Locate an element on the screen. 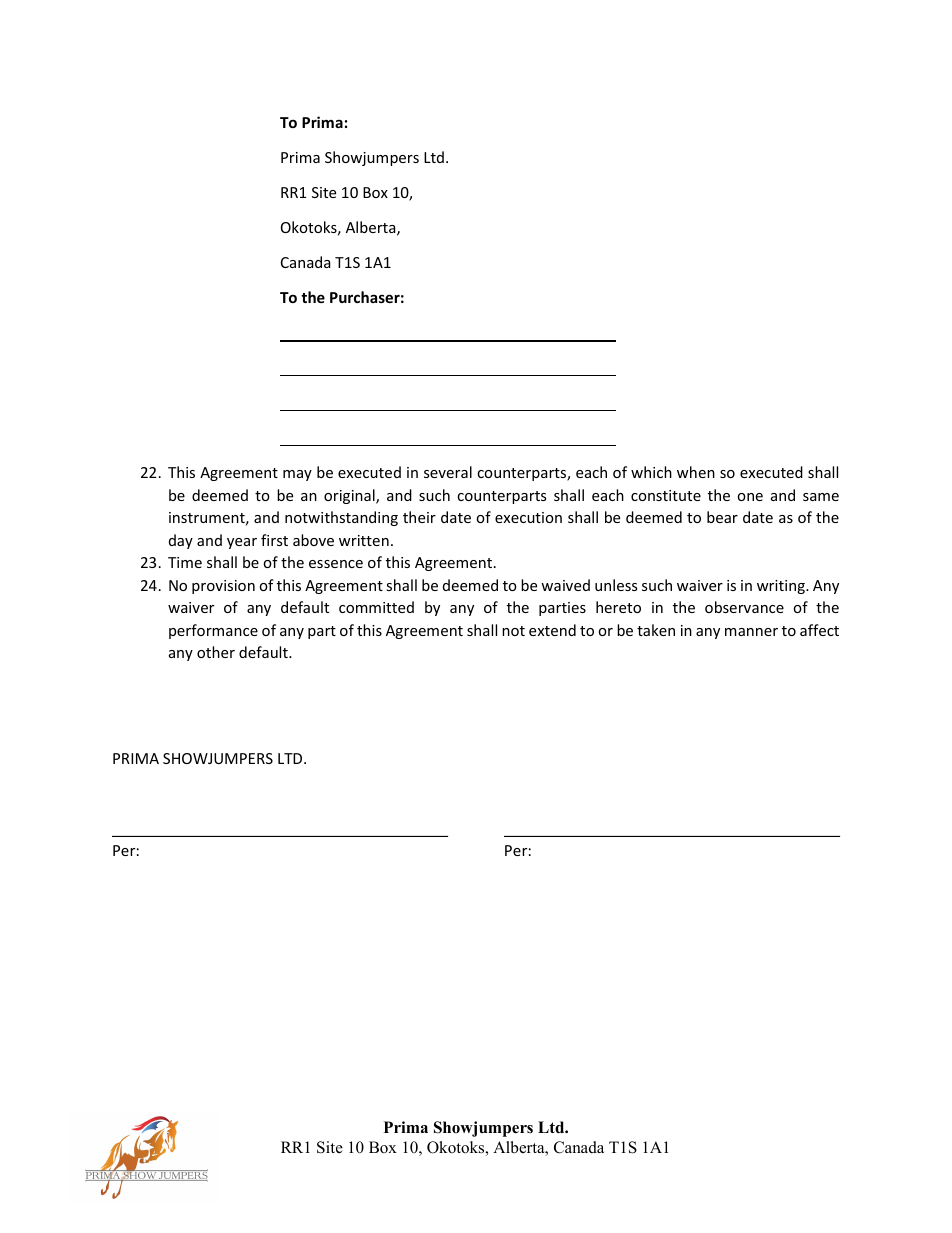  several is located at coordinates (448, 472).
